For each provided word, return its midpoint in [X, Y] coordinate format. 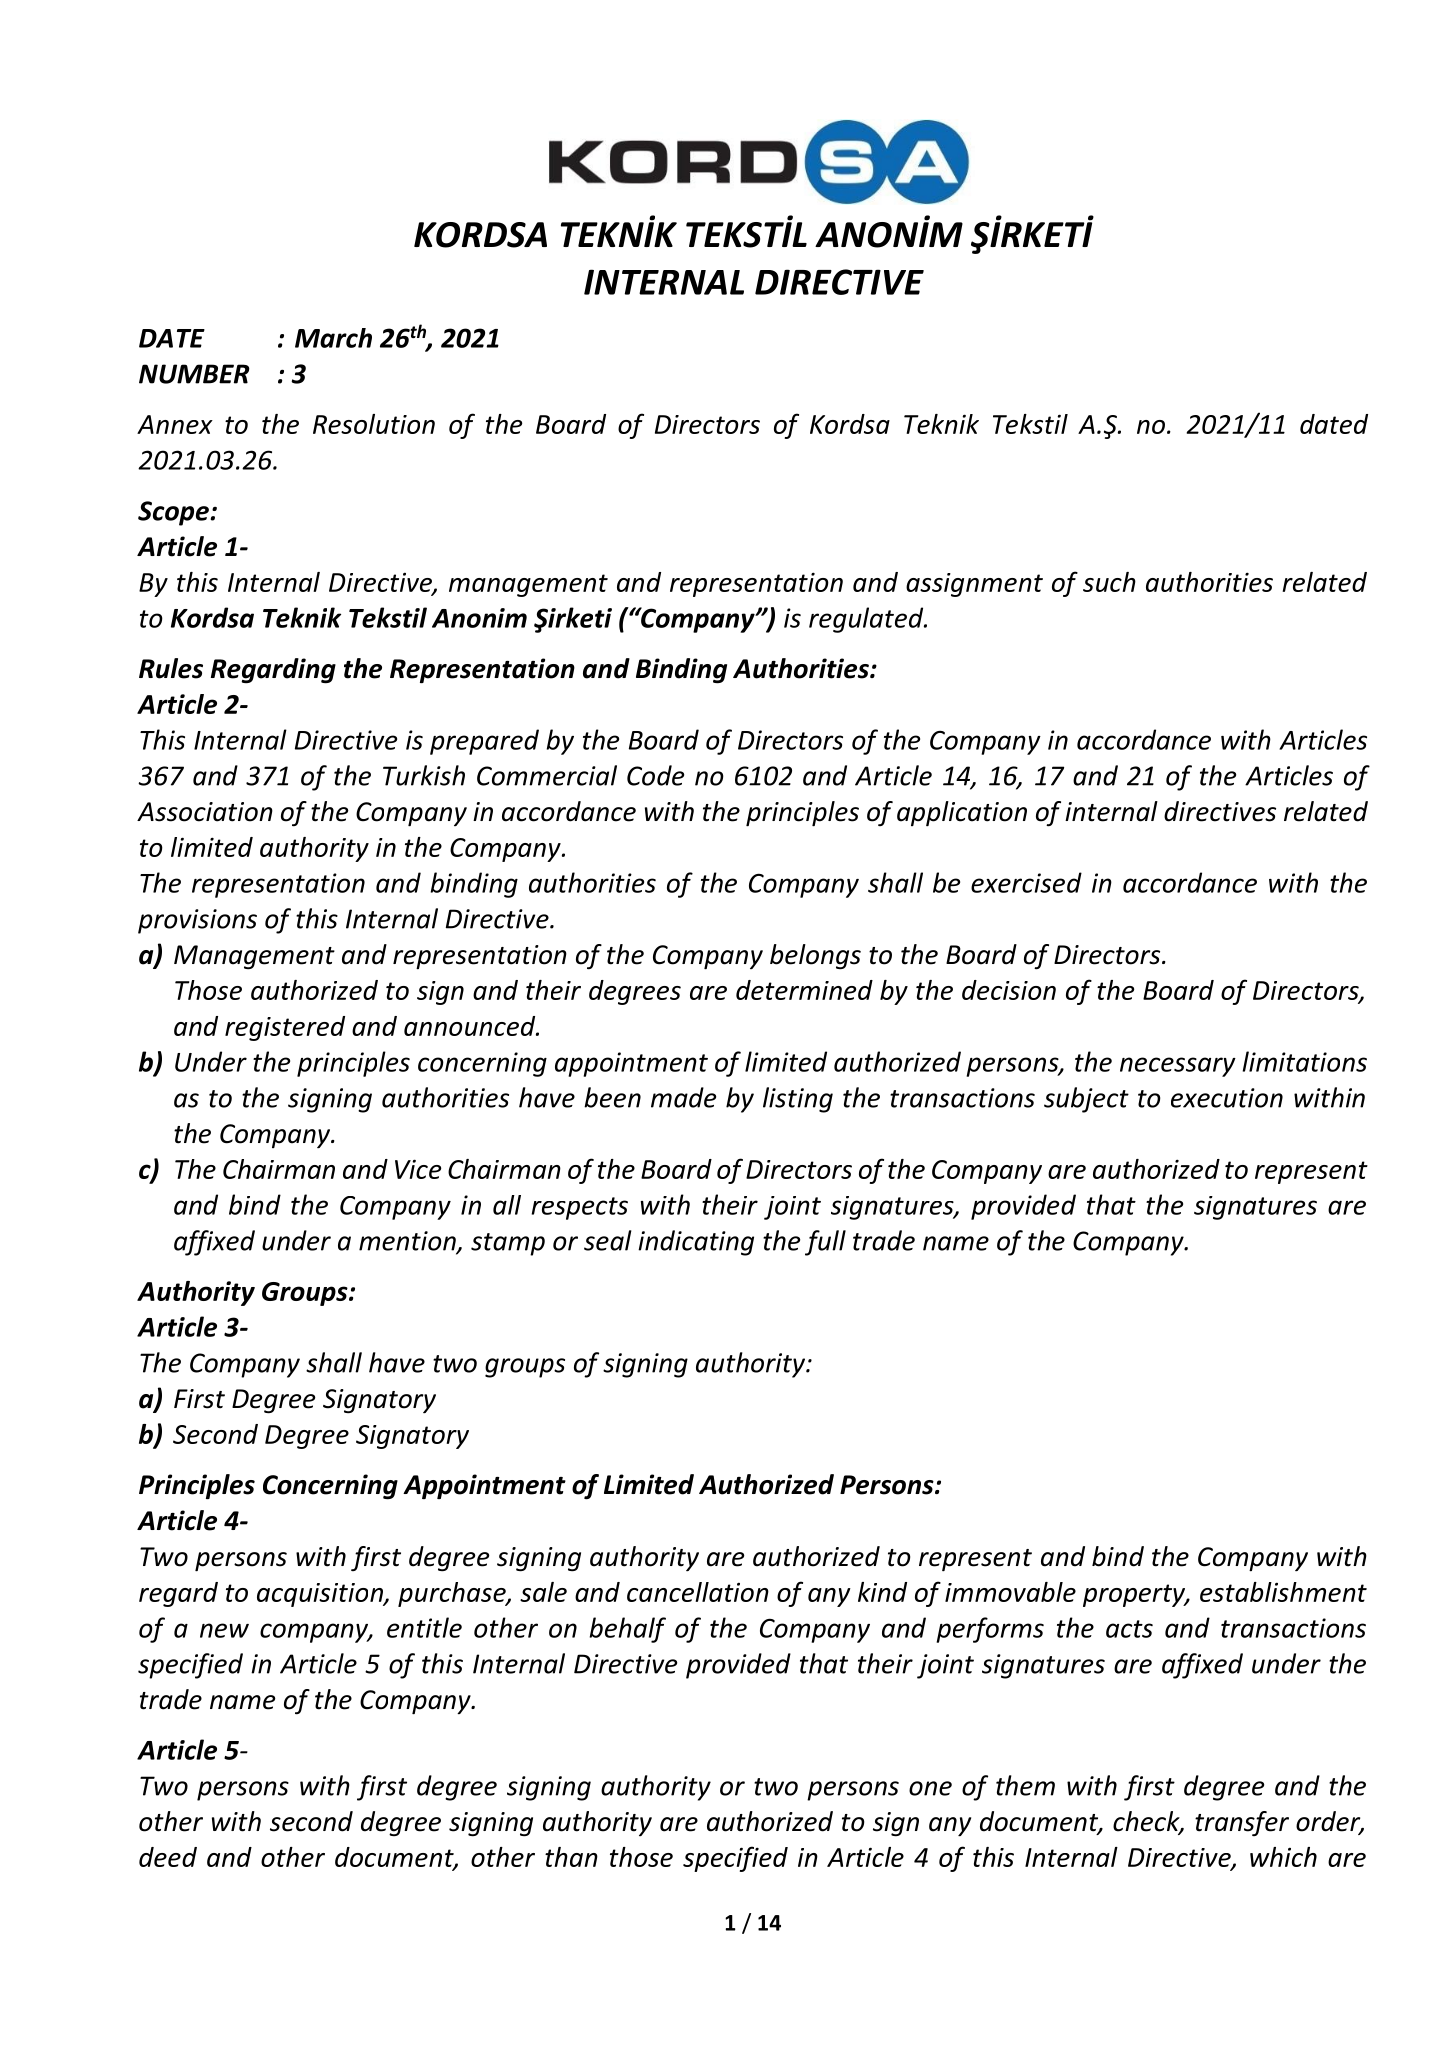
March [333, 338]
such [1109, 582]
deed [168, 1857]
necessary [1178, 1067]
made [683, 1097]
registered [285, 1028]
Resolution [374, 424]
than [571, 1857]
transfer [1242, 1823]
